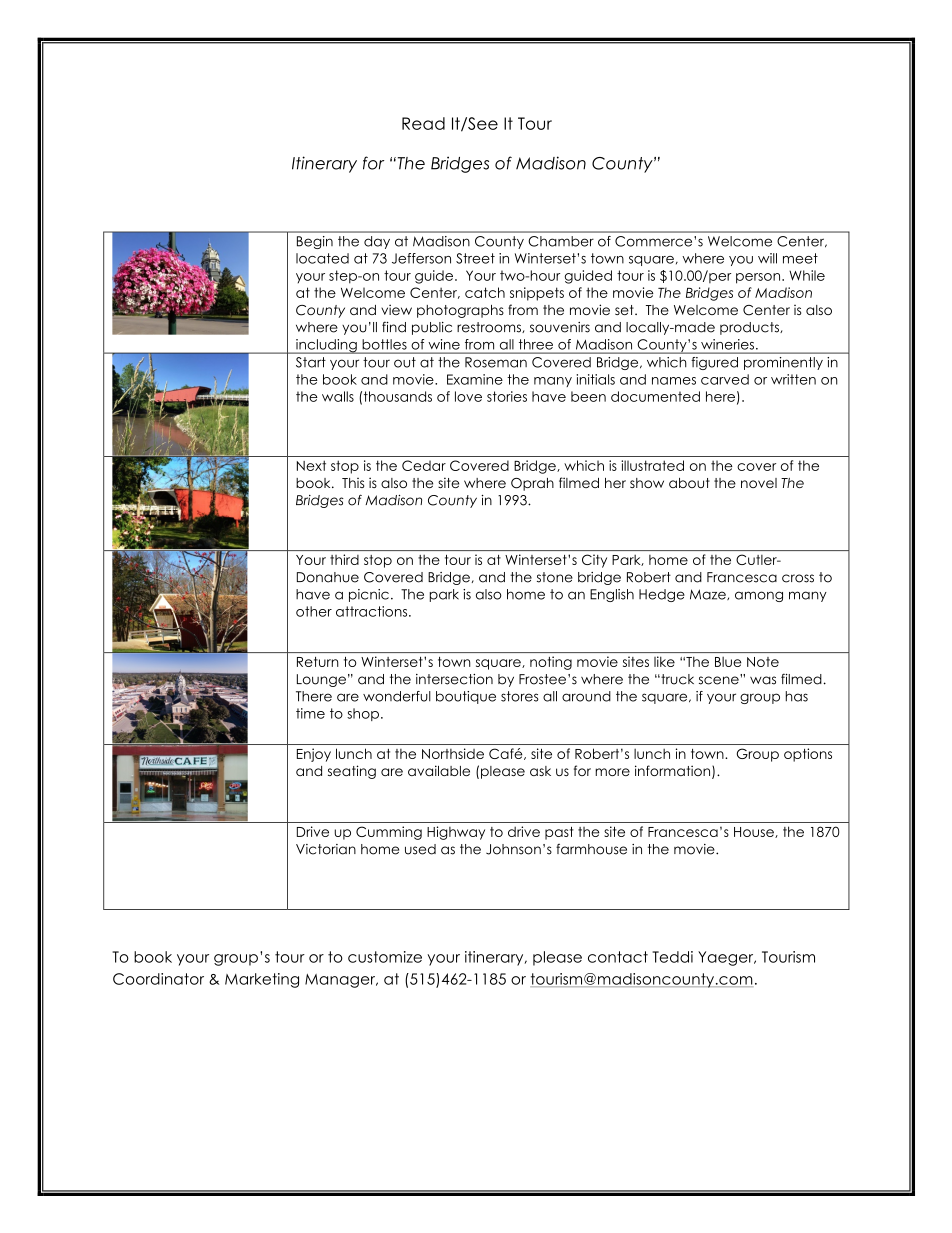  Describe the element at coordinates (466, 697) in the document. I see `boutique` at that location.
